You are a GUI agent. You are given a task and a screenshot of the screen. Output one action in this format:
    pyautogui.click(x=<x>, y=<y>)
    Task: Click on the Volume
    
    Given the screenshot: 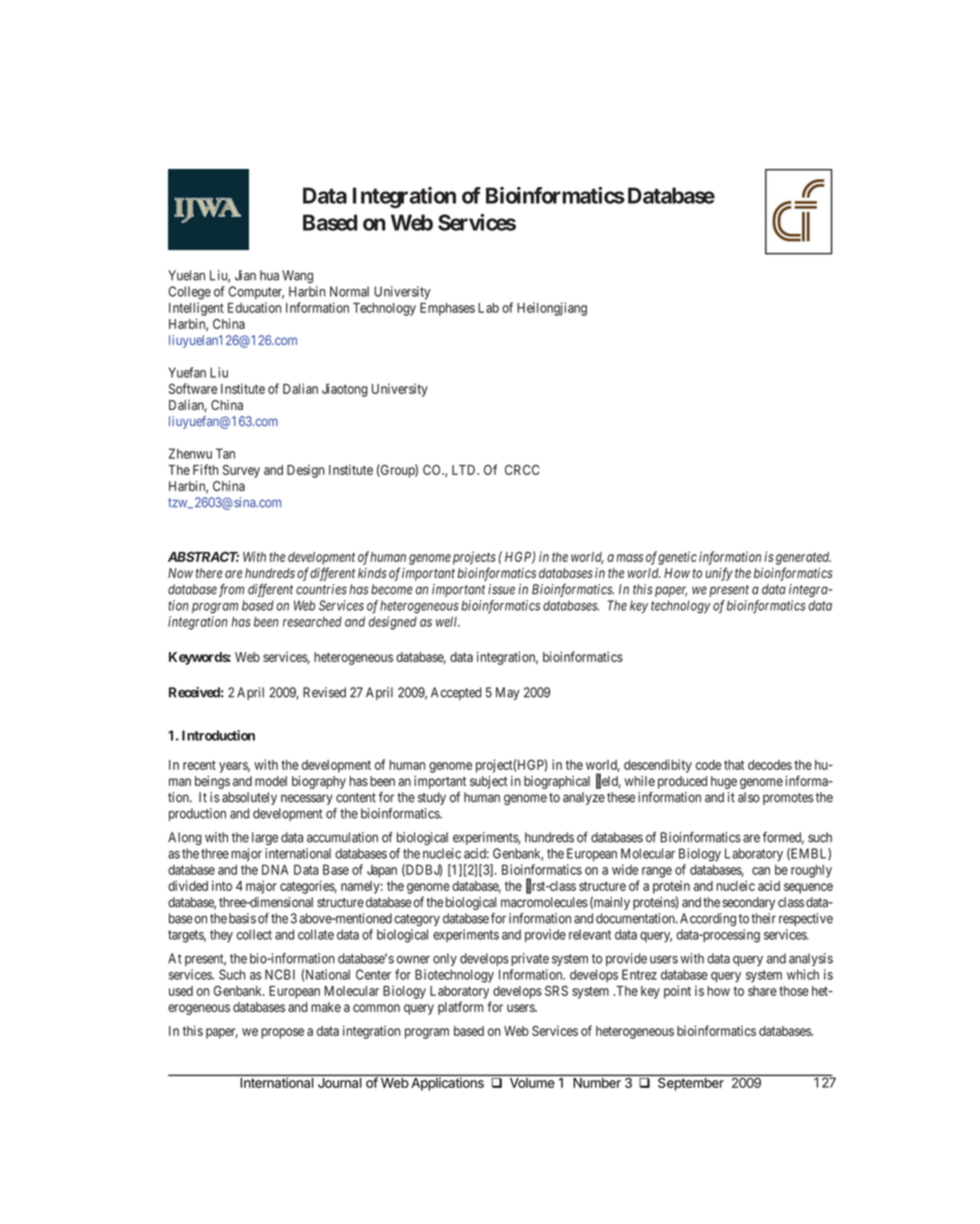 What is the action you would take?
    pyautogui.click(x=532, y=1083)
